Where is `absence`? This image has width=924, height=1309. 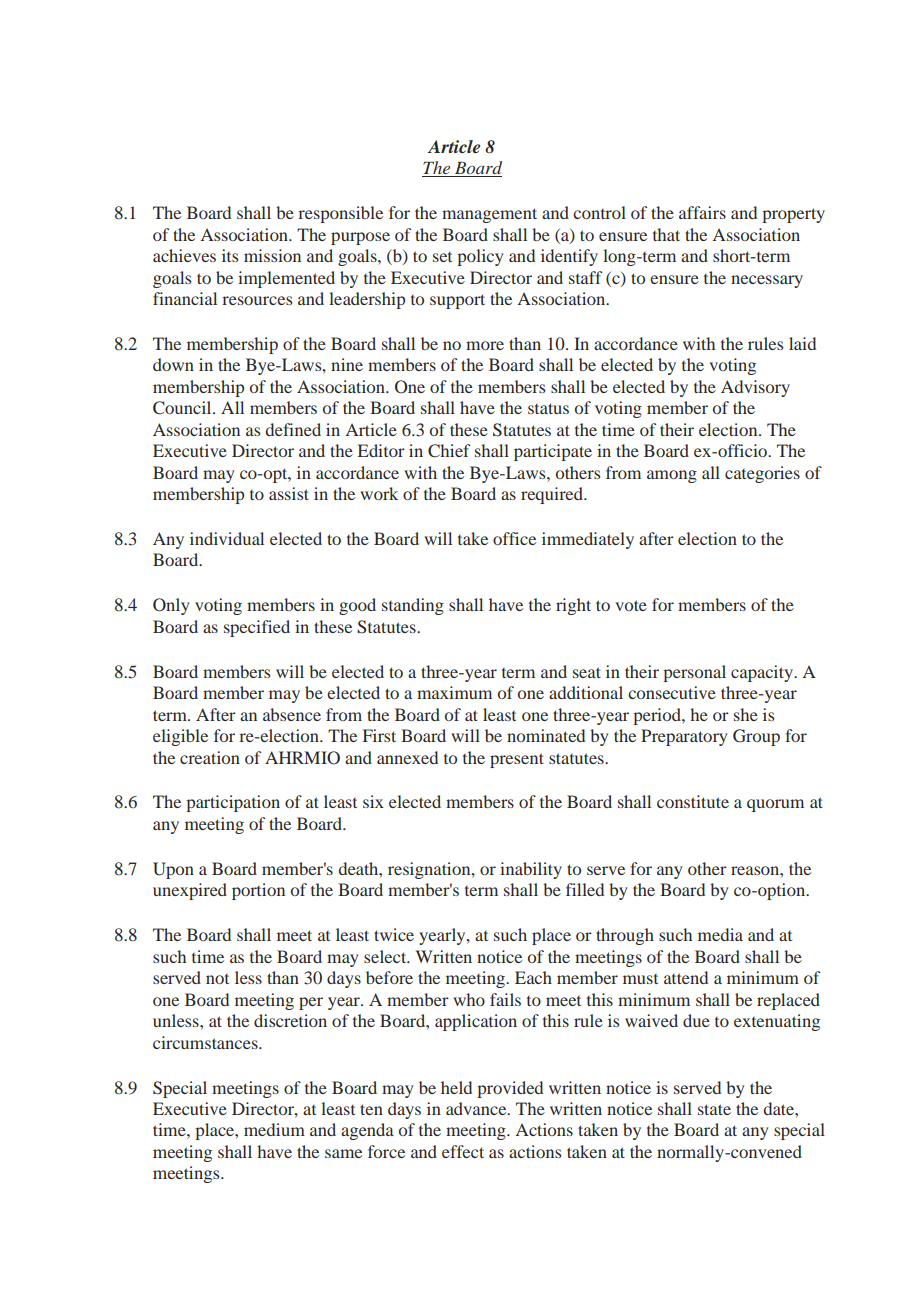
absence is located at coordinates (292, 714).
